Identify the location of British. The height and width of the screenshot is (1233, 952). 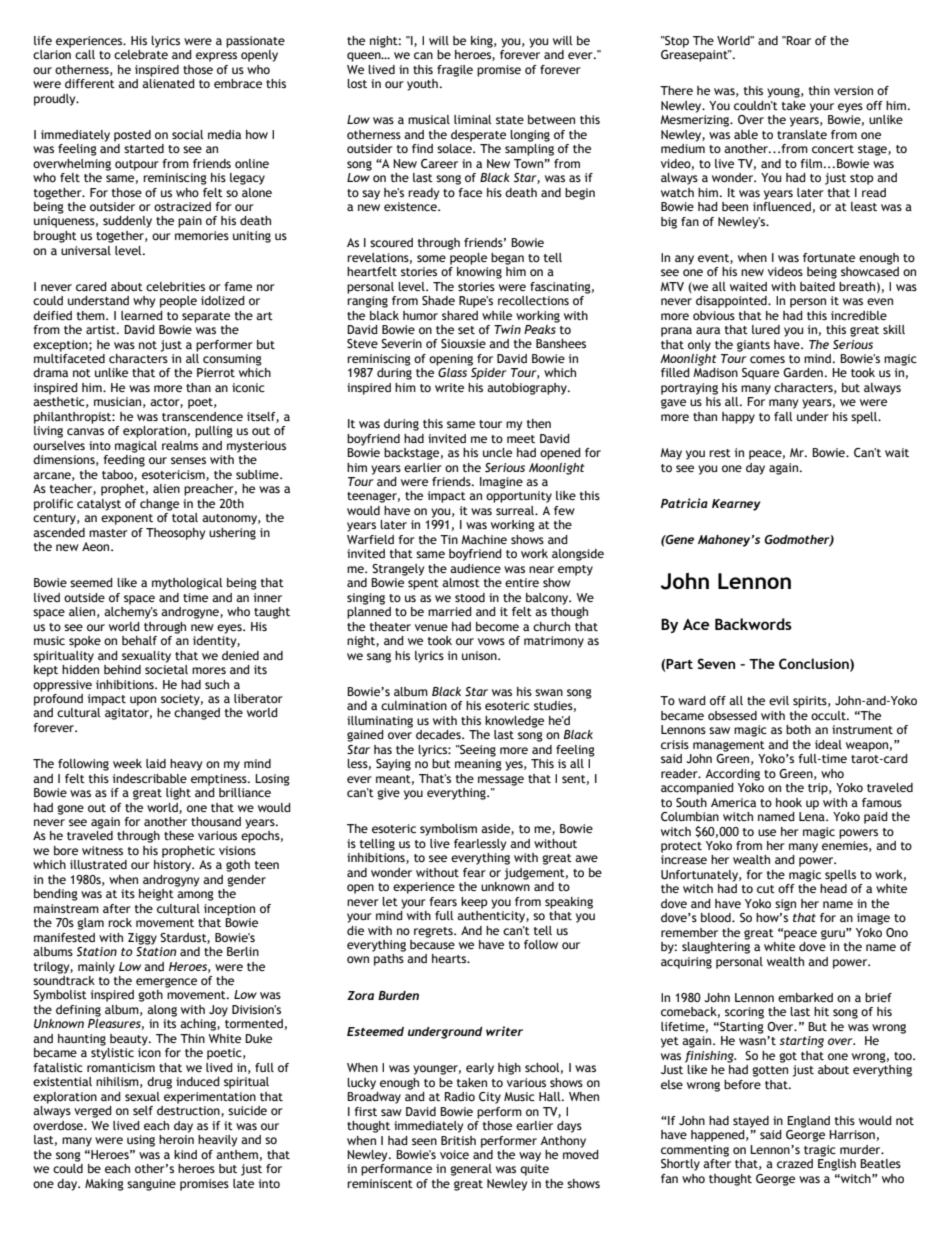
(458, 1140).
